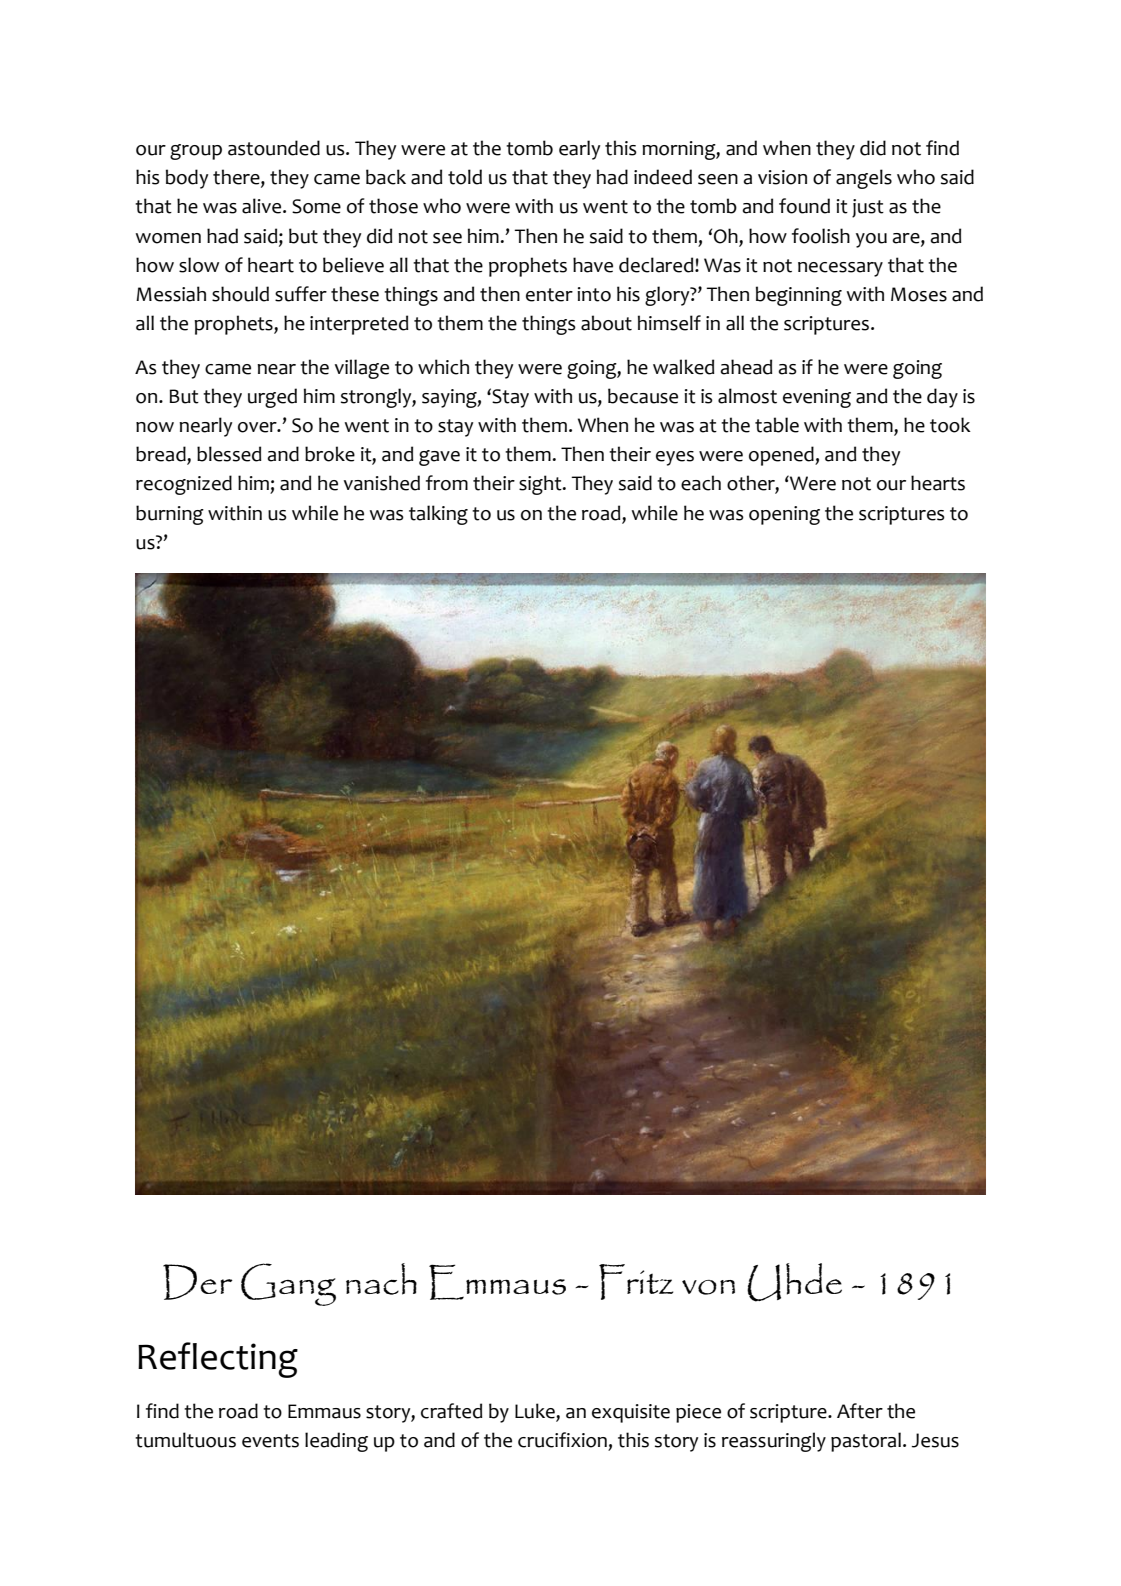 This document has width=1121, height=1586. What do you see at coordinates (541, 485) in the document?
I see `sight` at bounding box center [541, 485].
